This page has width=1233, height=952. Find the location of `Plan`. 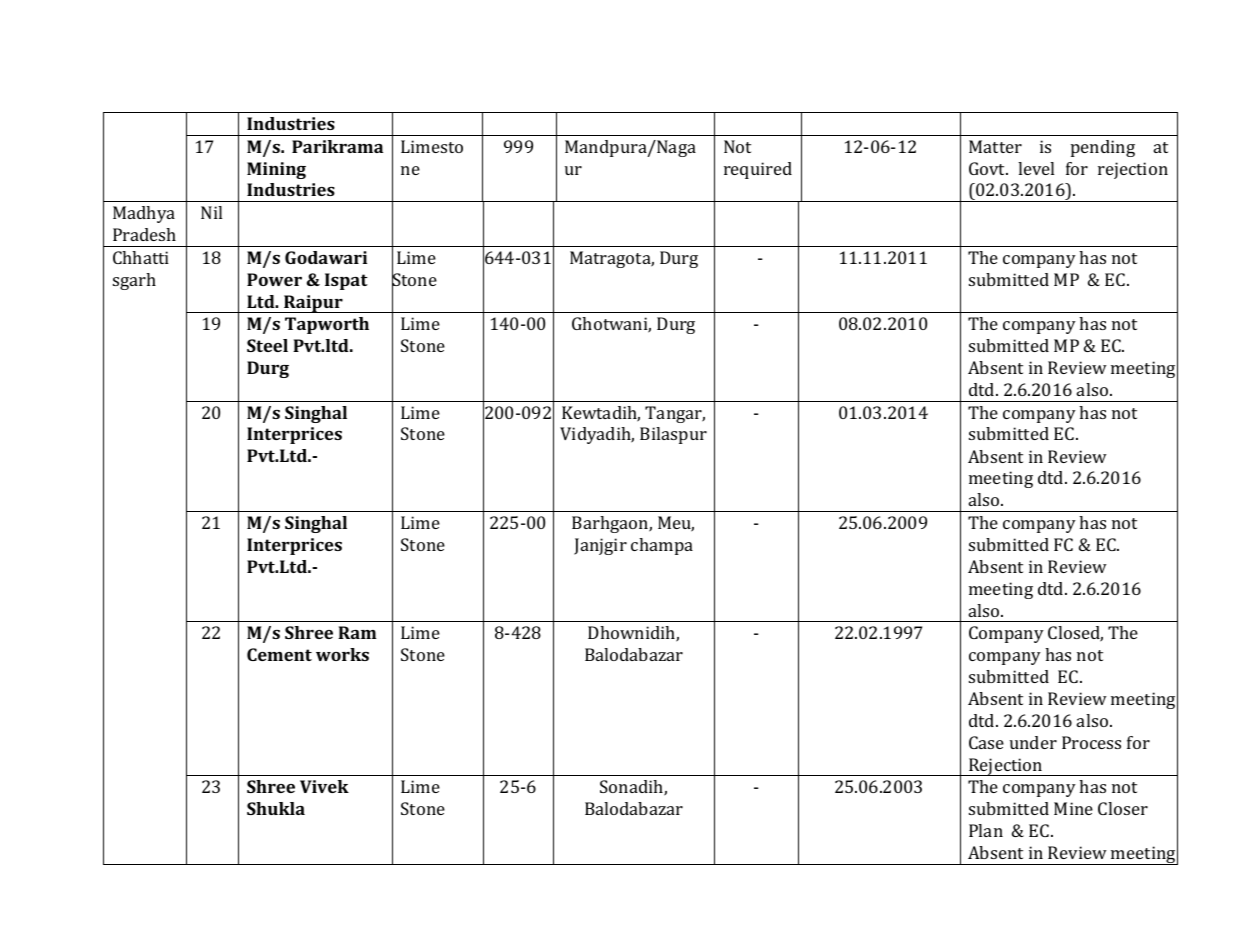

Plan is located at coordinates (986, 830).
